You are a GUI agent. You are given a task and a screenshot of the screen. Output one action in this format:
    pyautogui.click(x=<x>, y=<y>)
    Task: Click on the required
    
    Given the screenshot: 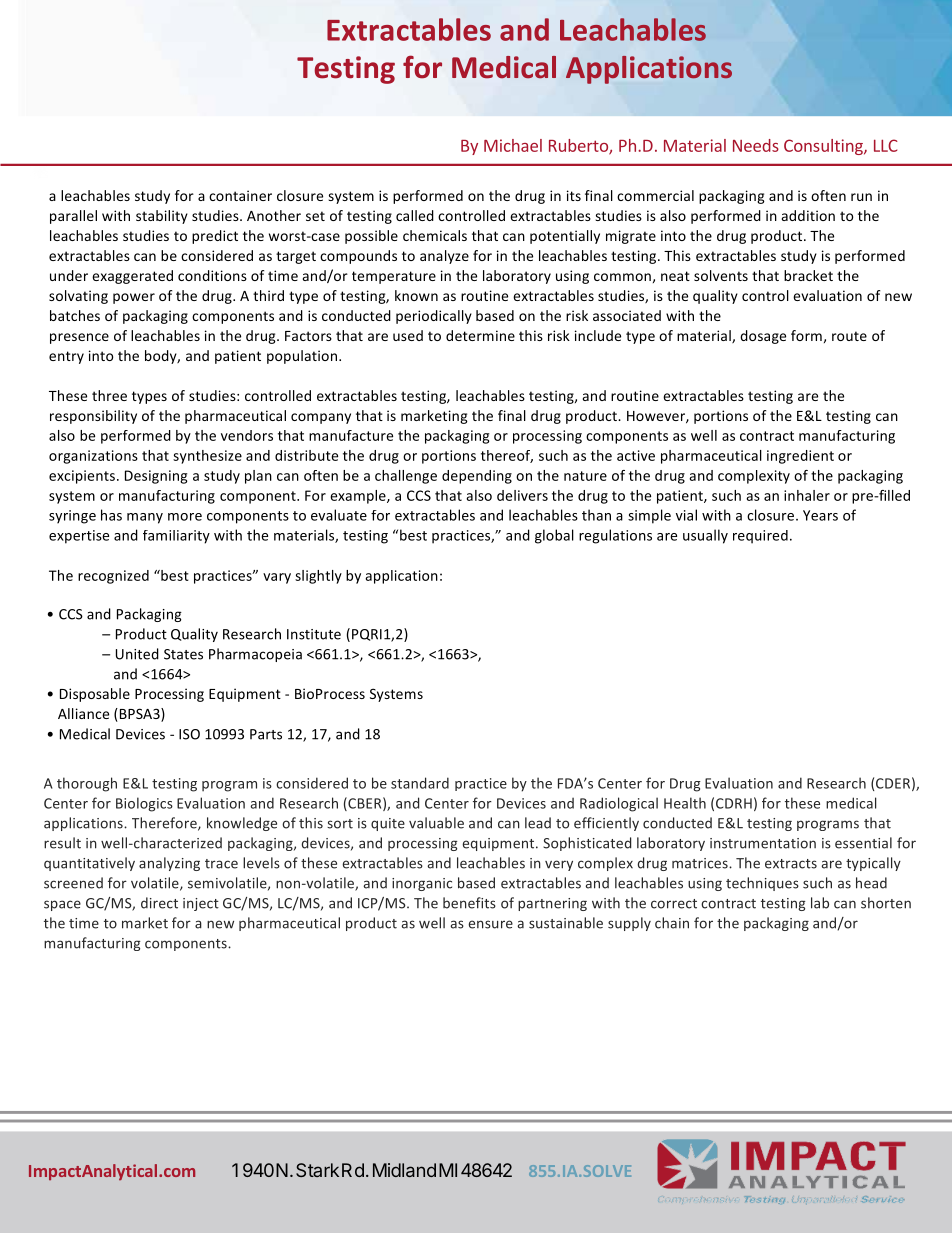 What is the action you would take?
    pyautogui.click(x=760, y=537)
